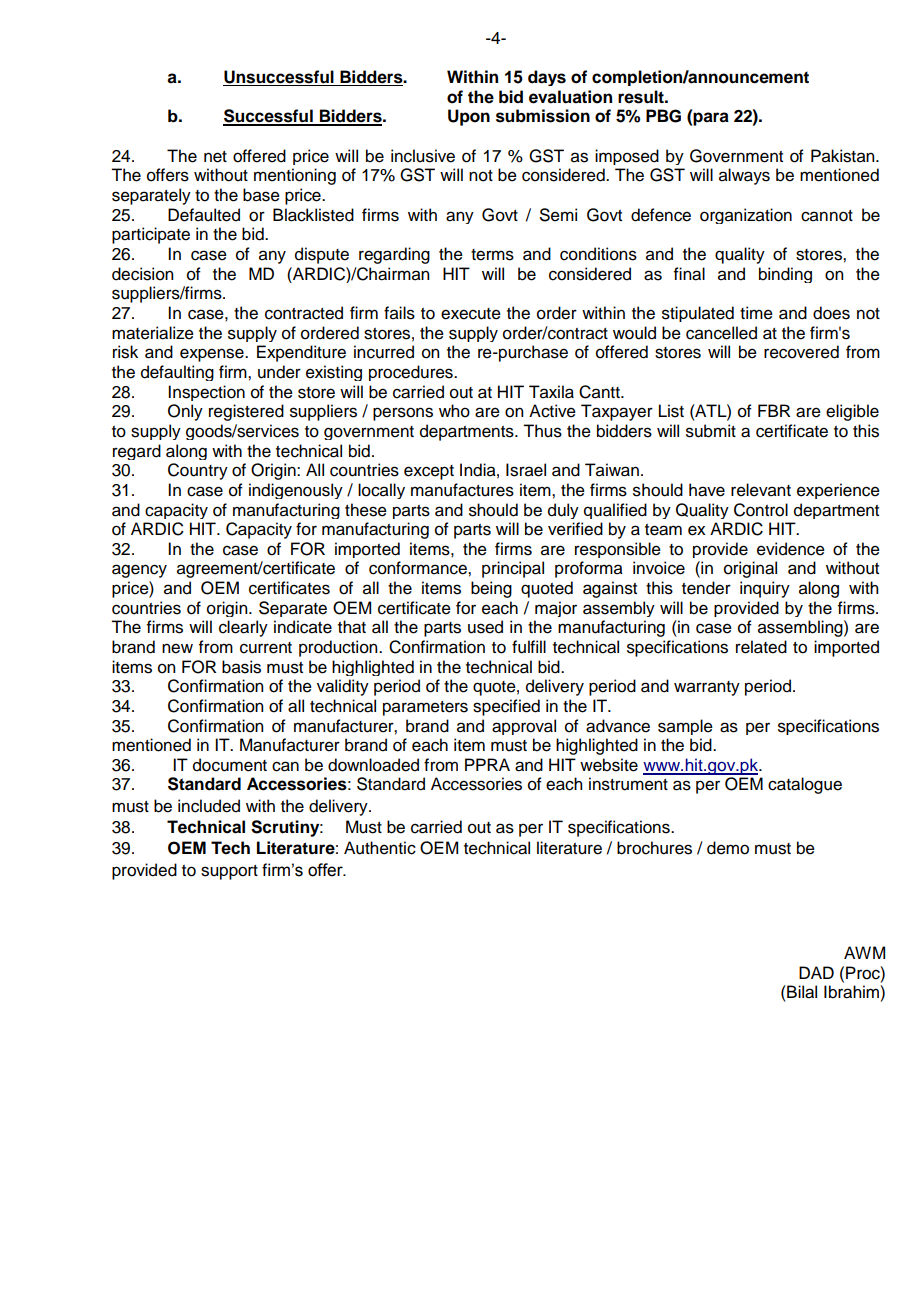 The image size is (924, 1308). What do you see at coordinates (791, 549) in the screenshot?
I see `evidence` at bounding box center [791, 549].
